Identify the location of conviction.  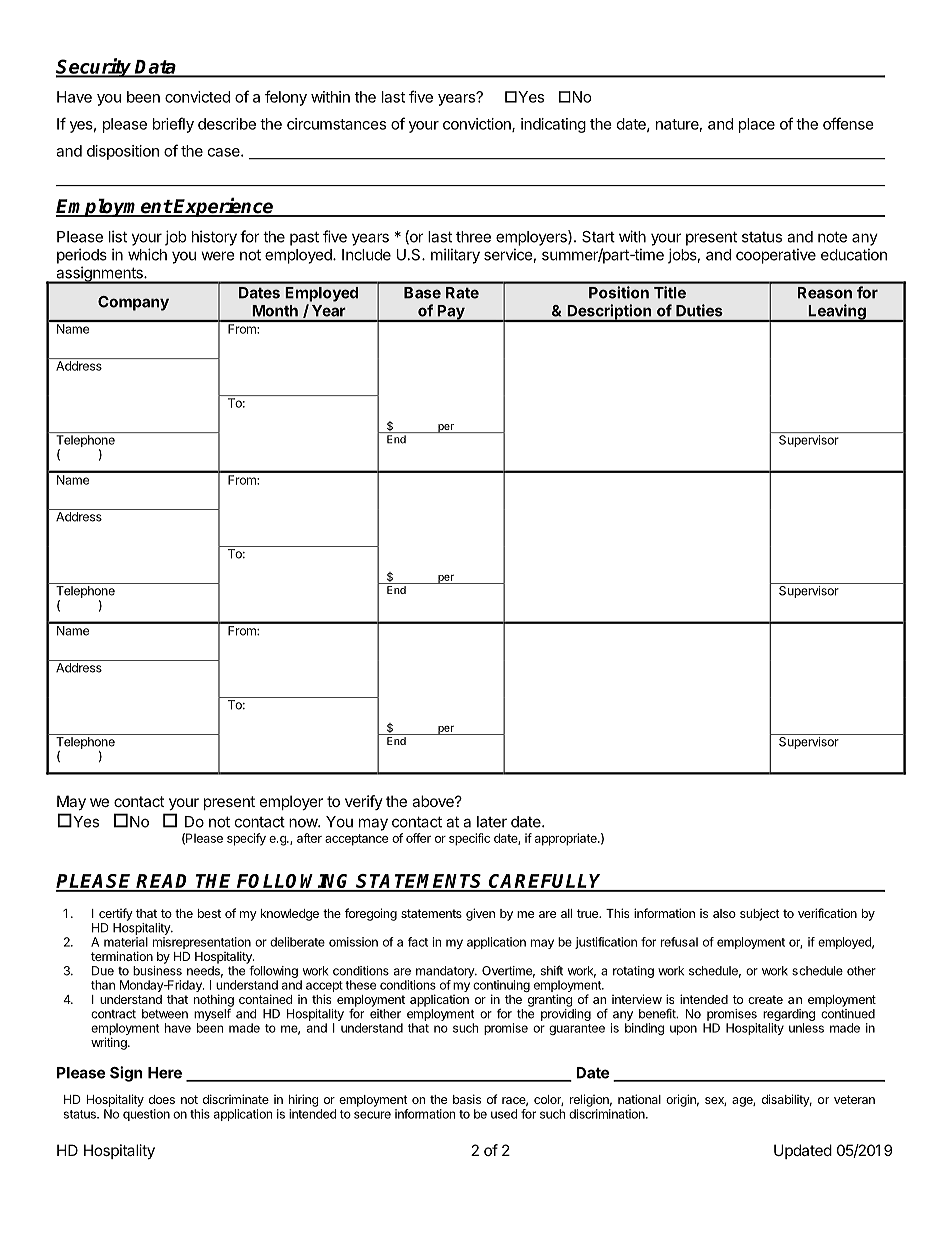
(478, 125).
